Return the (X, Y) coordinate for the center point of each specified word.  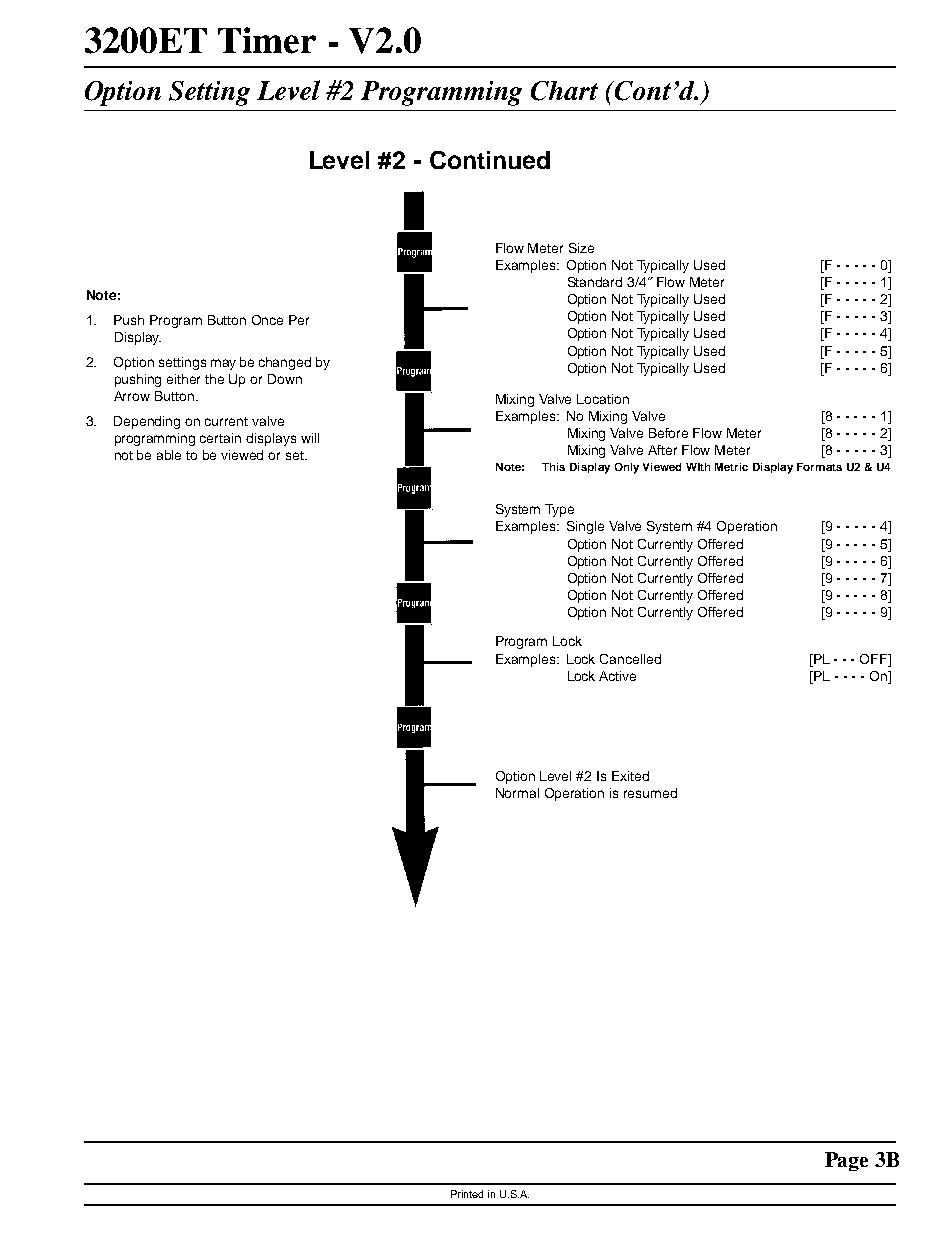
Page (846, 1161)
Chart (564, 91)
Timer (267, 40)
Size (581, 248)
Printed (467, 1194)
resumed (650, 793)
